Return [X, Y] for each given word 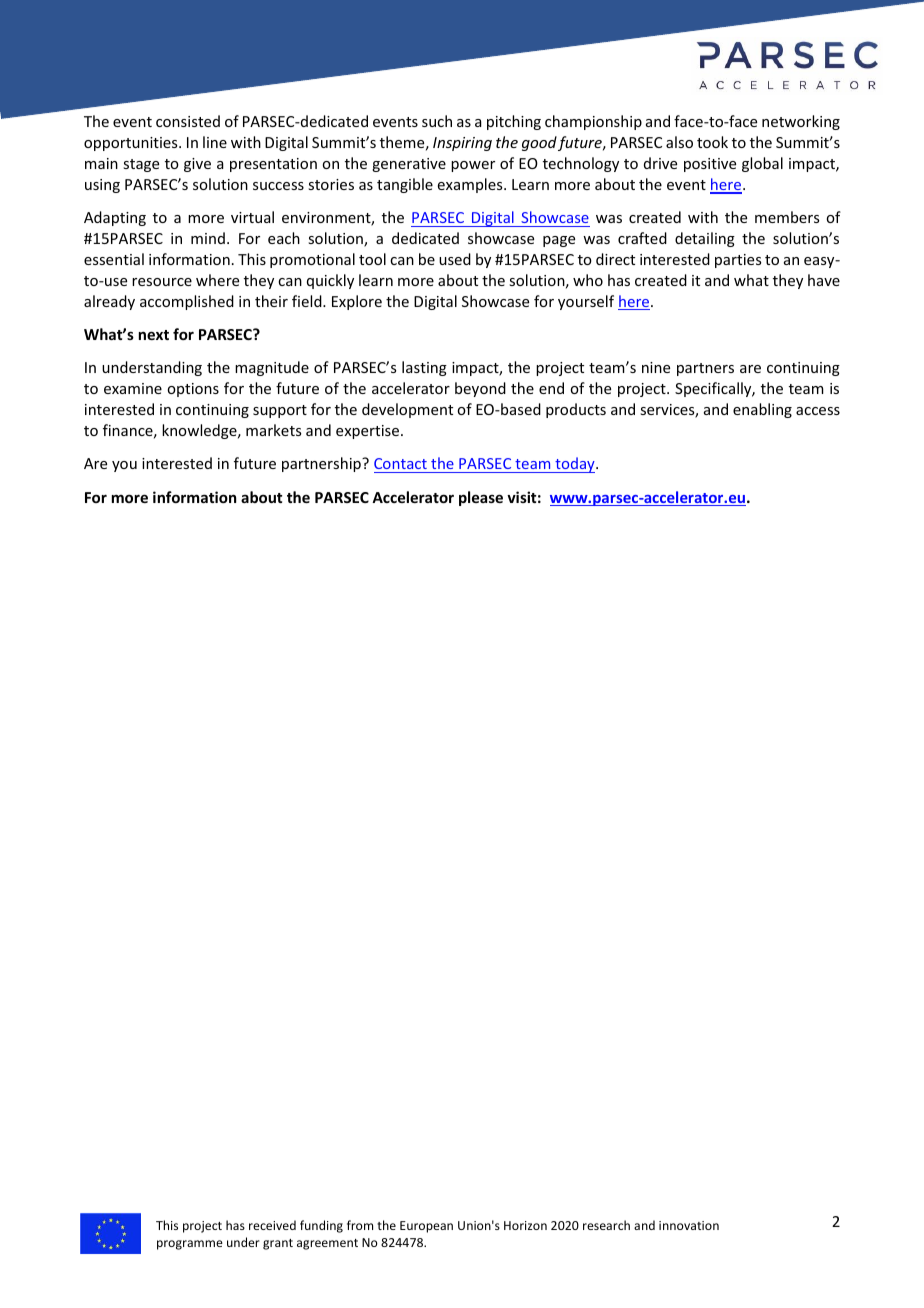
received [272, 1225]
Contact [400, 463]
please [481, 498]
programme [190, 1245]
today [575, 465]
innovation [689, 1225]
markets [273, 430]
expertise [369, 432]
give [197, 165]
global [762, 164]
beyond [480, 389]
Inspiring [462, 144]
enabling [762, 410]
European [426, 1227]
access [818, 411]
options [193, 390]
